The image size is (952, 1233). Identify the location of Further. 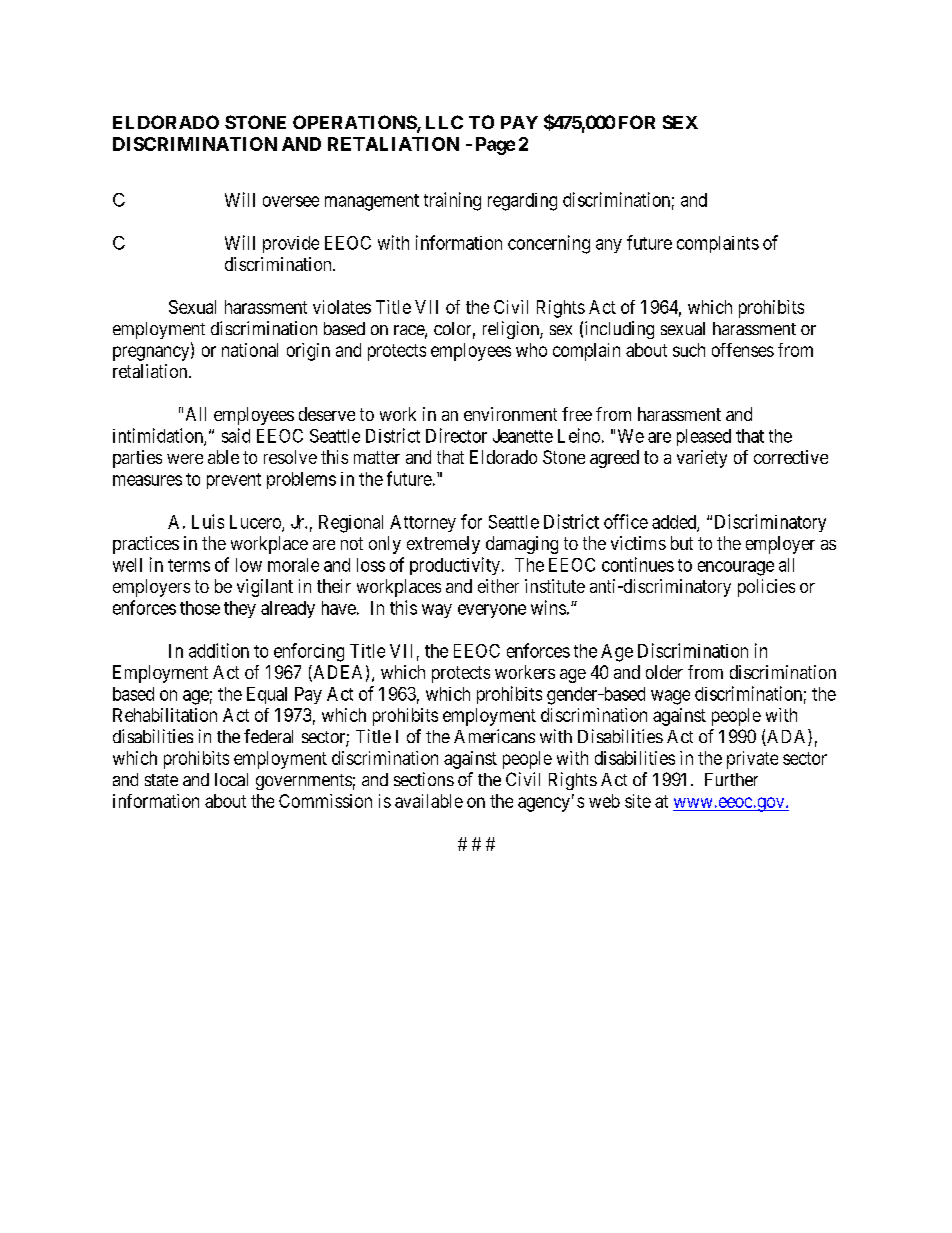
(731, 779).
